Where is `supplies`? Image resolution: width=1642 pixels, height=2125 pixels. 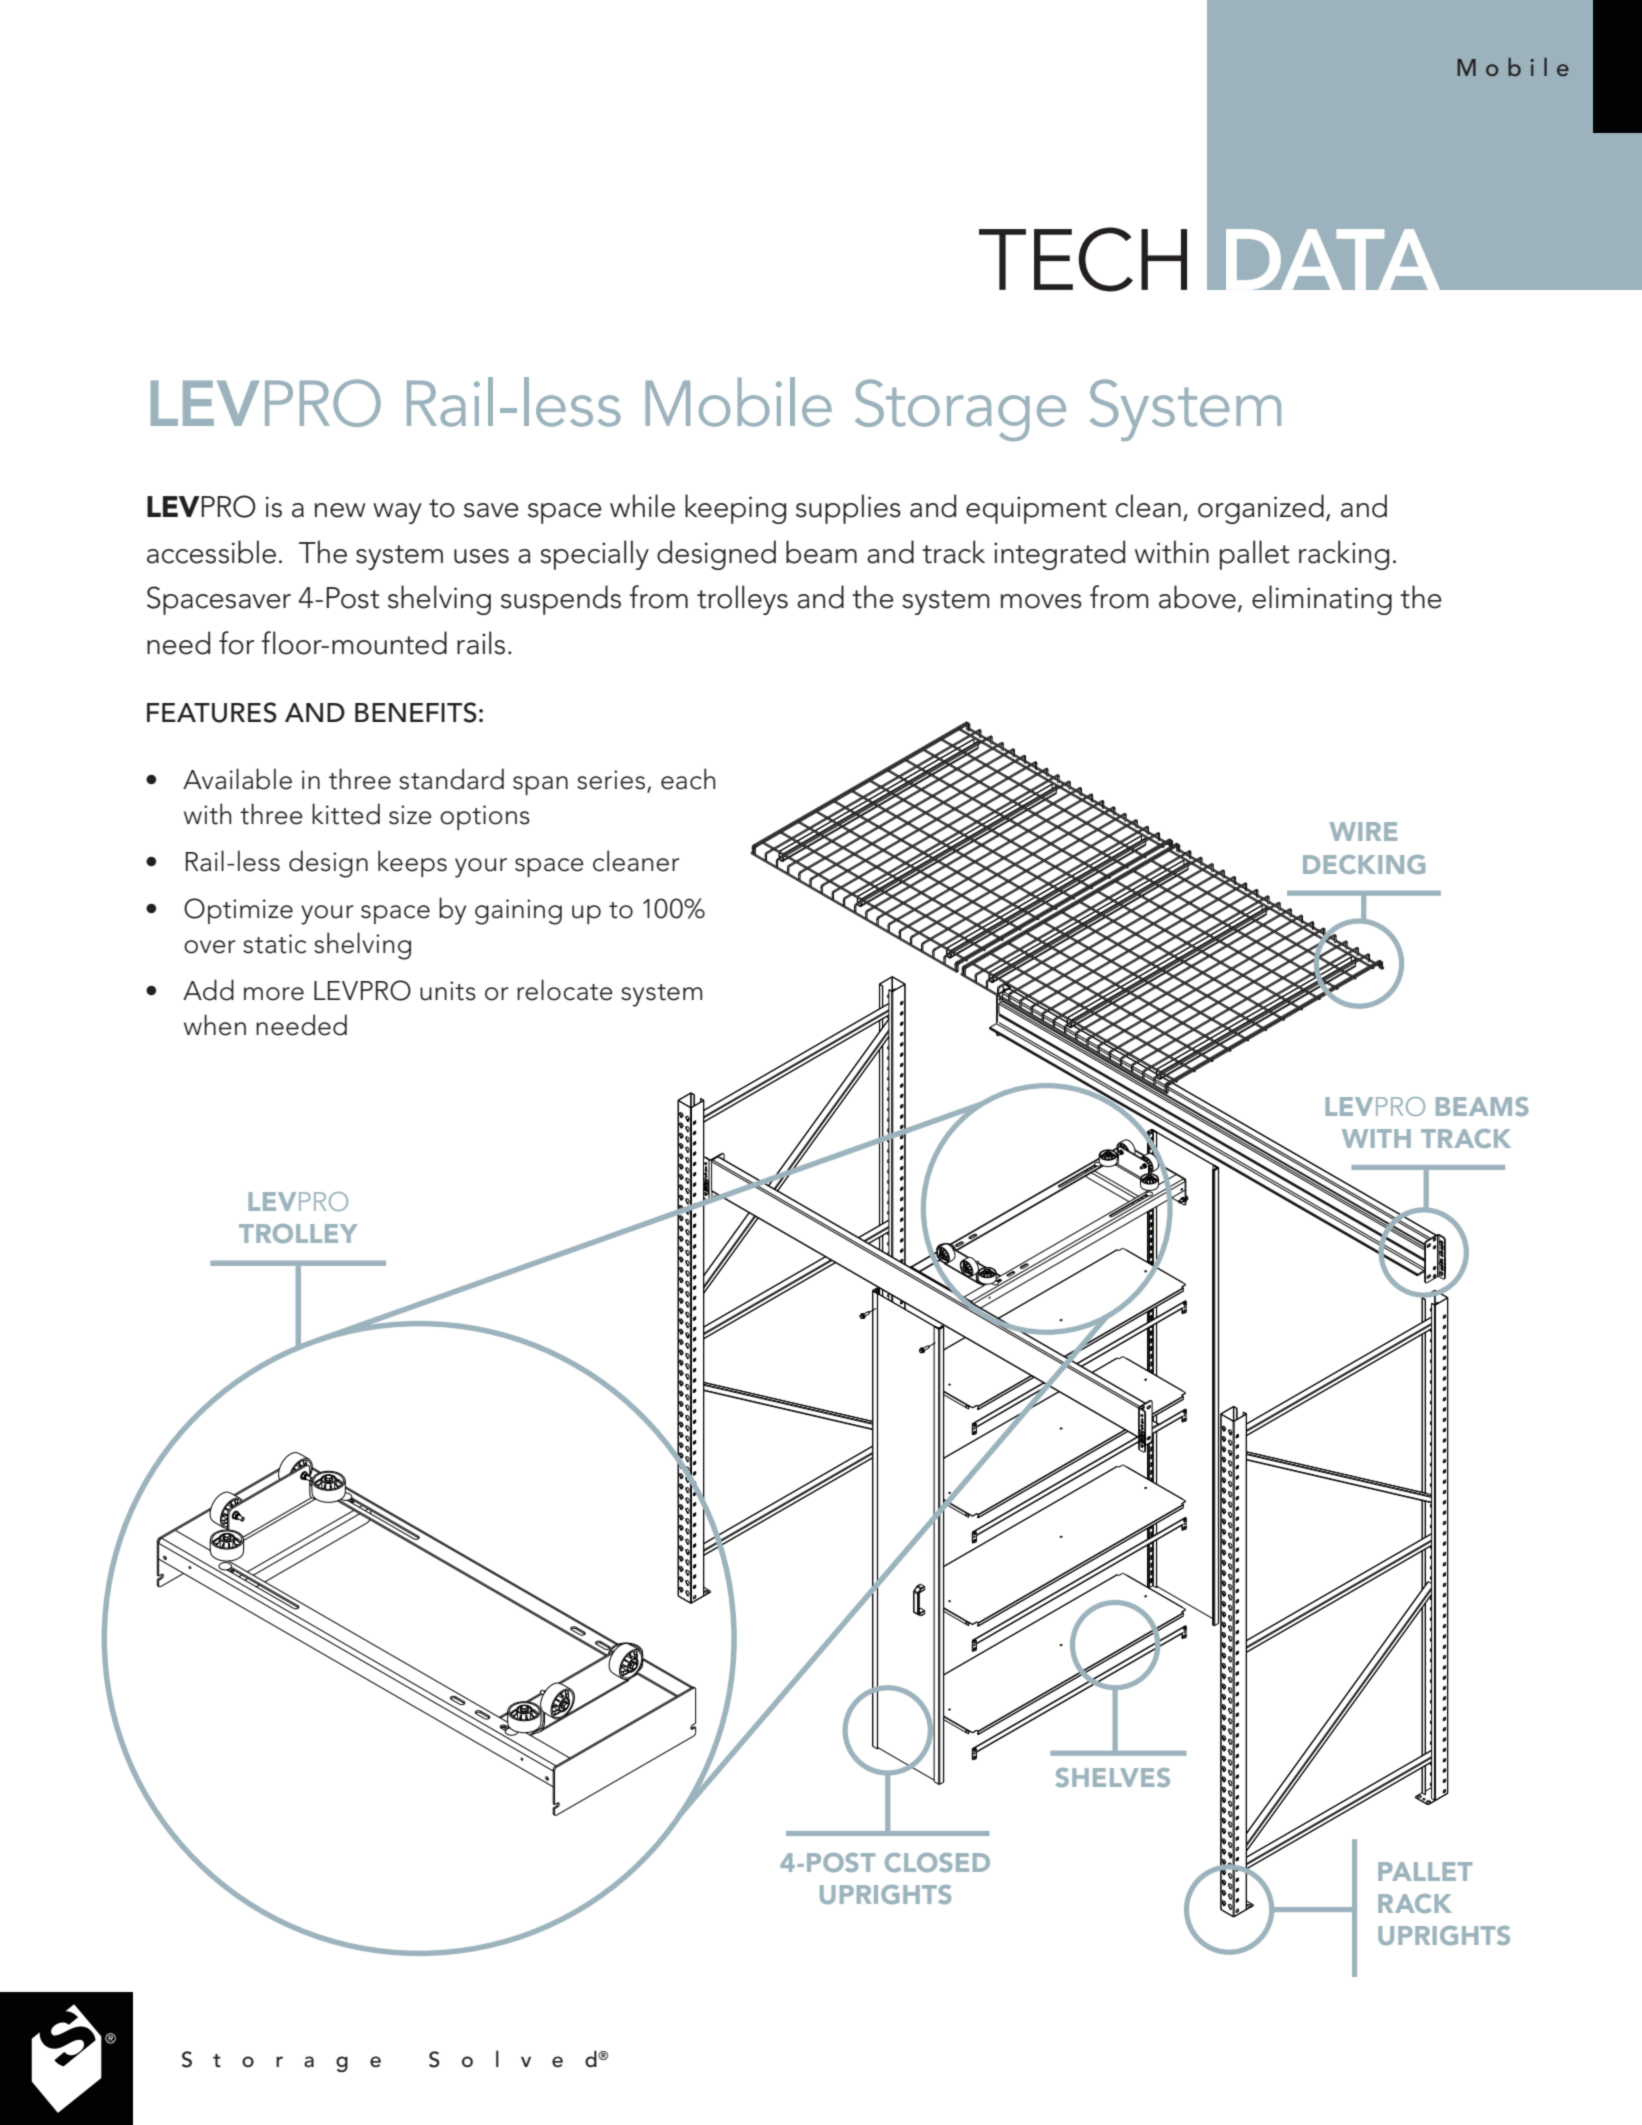 supplies is located at coordinates (848, 509).
